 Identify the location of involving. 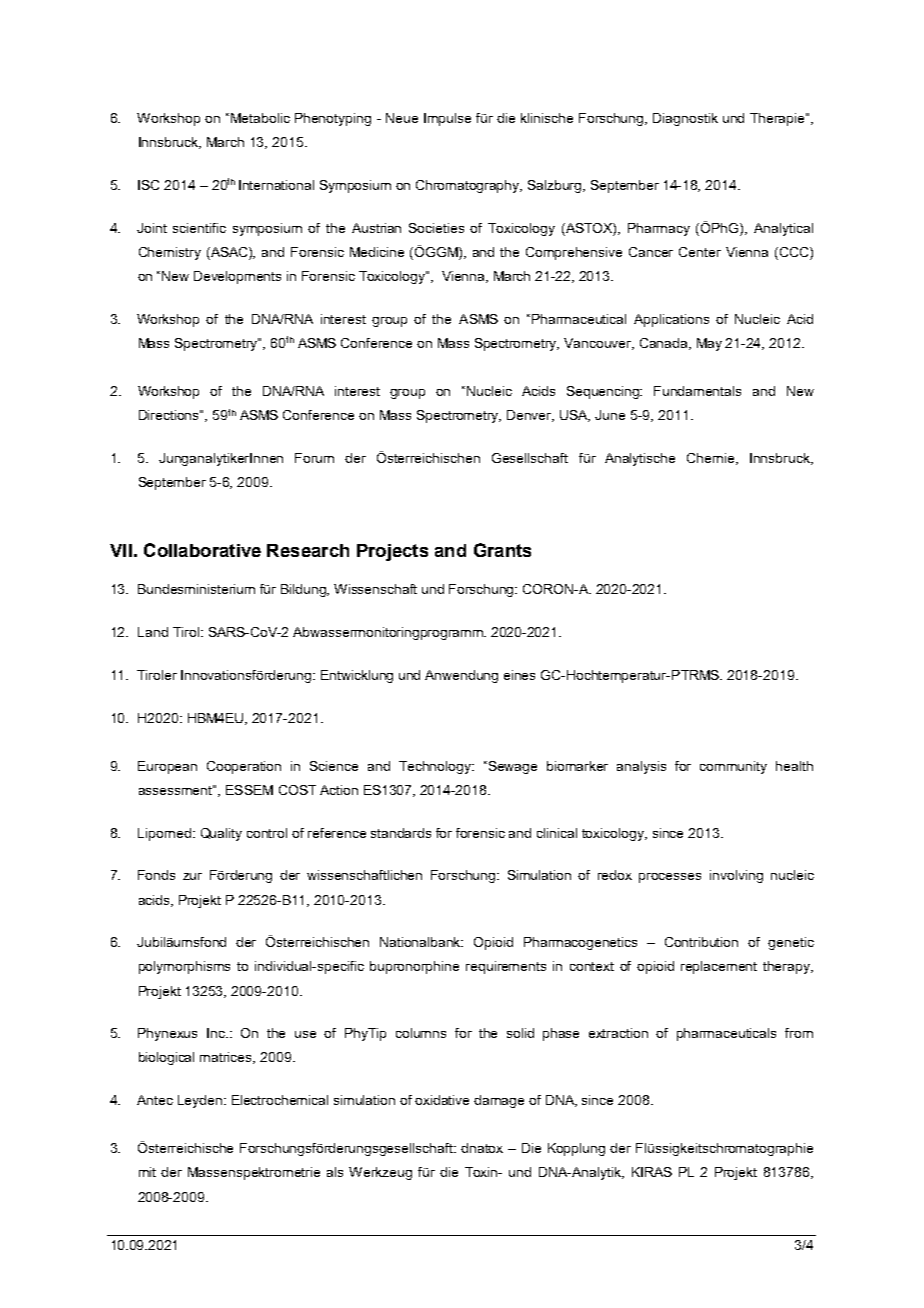
(736, 876).
